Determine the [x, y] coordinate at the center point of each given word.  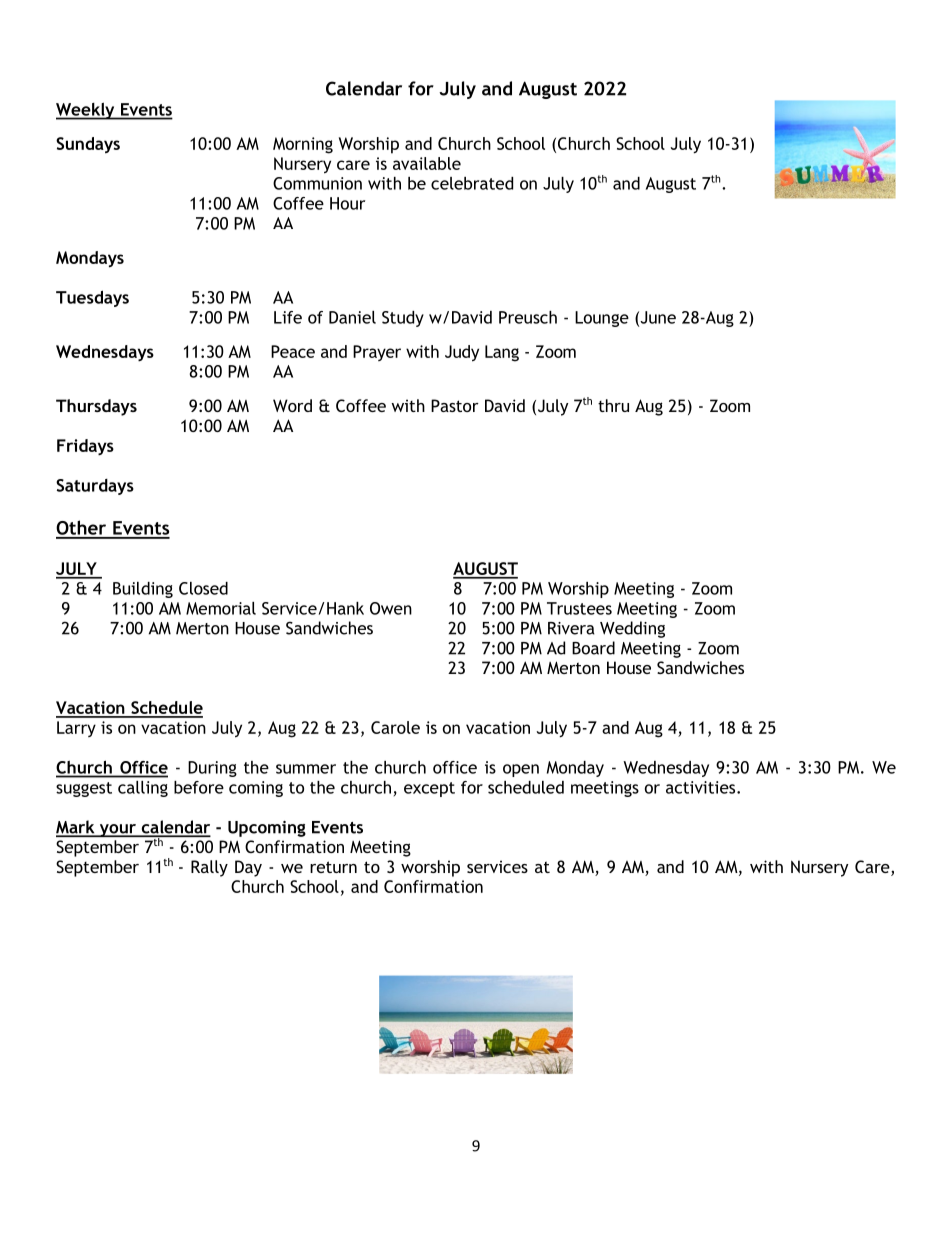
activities [702, 787]
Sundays [88, 145]
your [117, 830]
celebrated [472, 183]
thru [613, 405]
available [427, 163]
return [333, 867]
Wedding [632, 629]
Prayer [377, 353]
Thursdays [96, 407]
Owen [391, 608]
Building [143, 590]
